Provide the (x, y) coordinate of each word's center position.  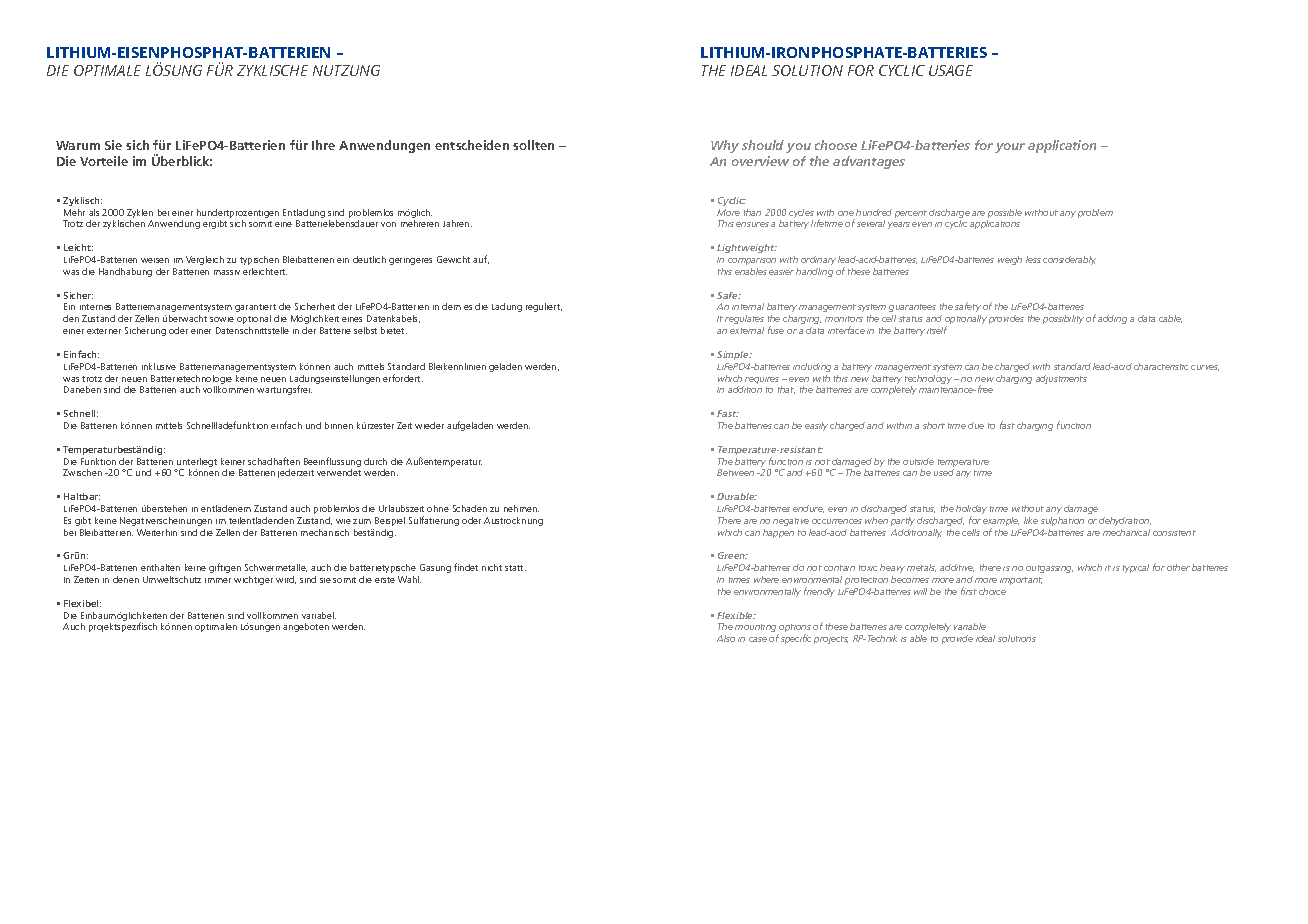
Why (725, 146)
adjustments (1061, 379)
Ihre (323, 145)
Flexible (736, 615)
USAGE (951, 70)
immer (218, 580)
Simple (734, 355)
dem (451, 306)
